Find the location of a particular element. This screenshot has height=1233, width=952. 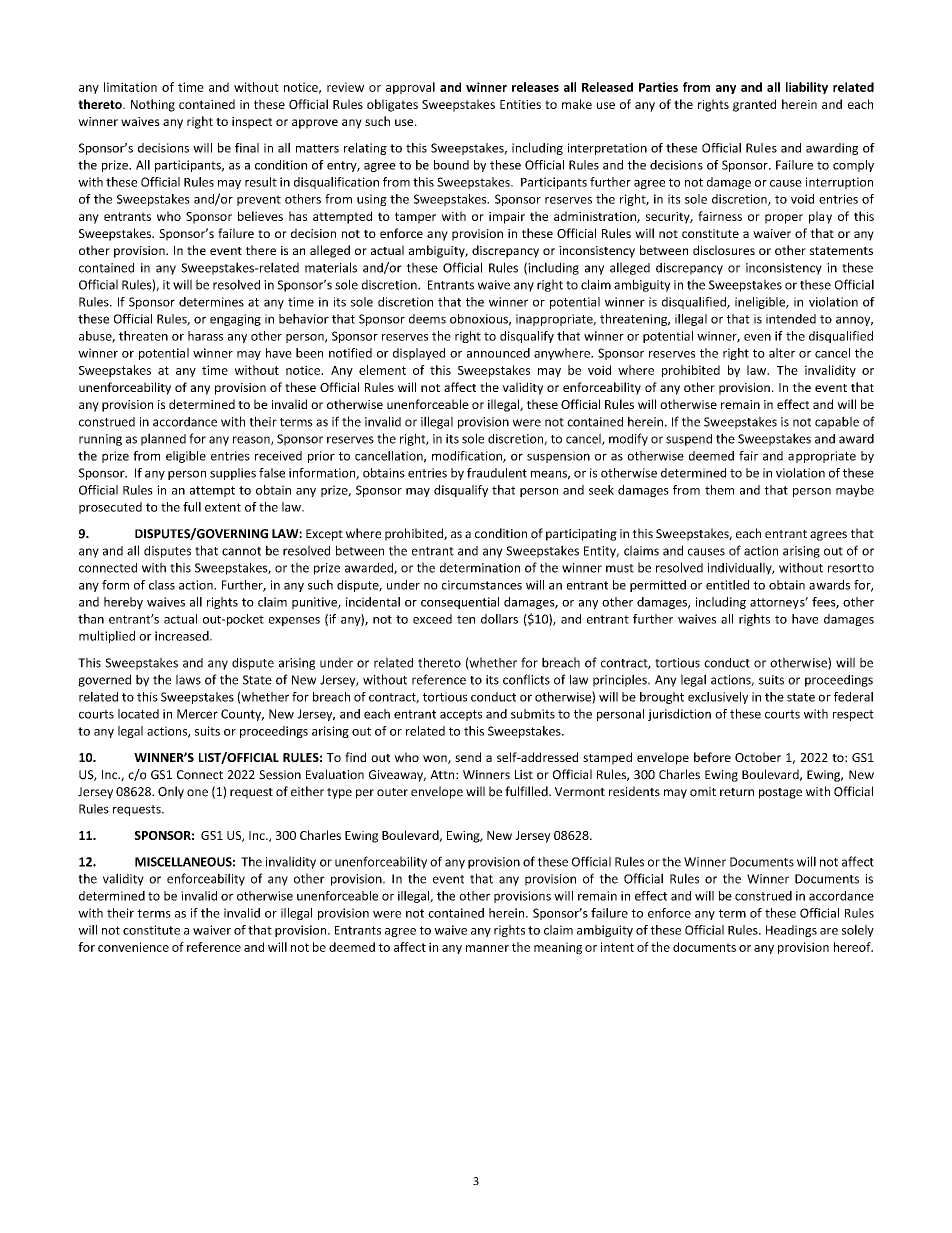

fraudulent is located at coordinates (497, 473).
